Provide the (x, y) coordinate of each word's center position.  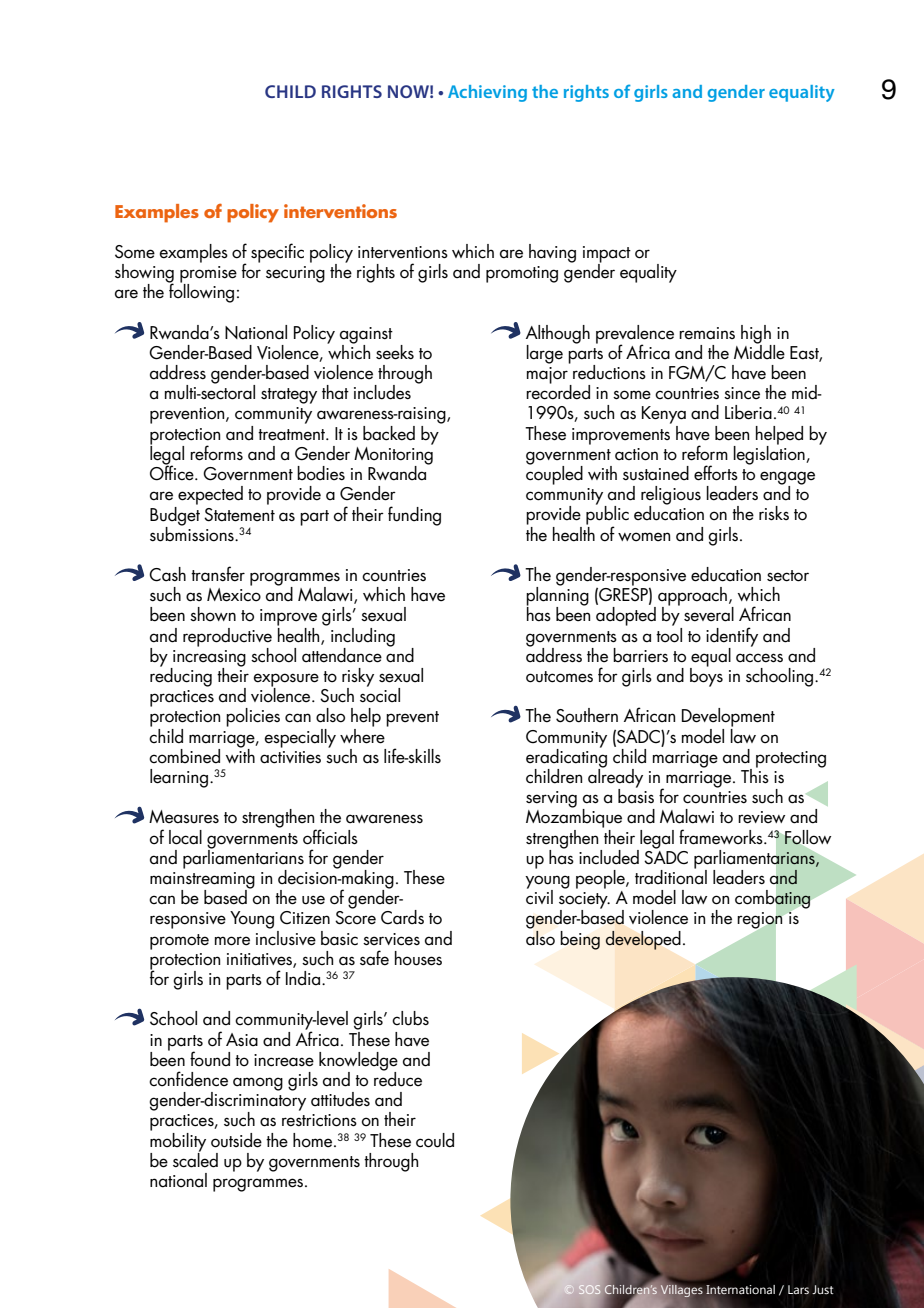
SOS (589, 1289)
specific (277, 253)
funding (414, 516)
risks (774, 513)
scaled (195, 1159)
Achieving (487, 93)
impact (607, 255)
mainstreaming (202, 881)
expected (210, 495)
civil (539, 896)
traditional (671, 876)
